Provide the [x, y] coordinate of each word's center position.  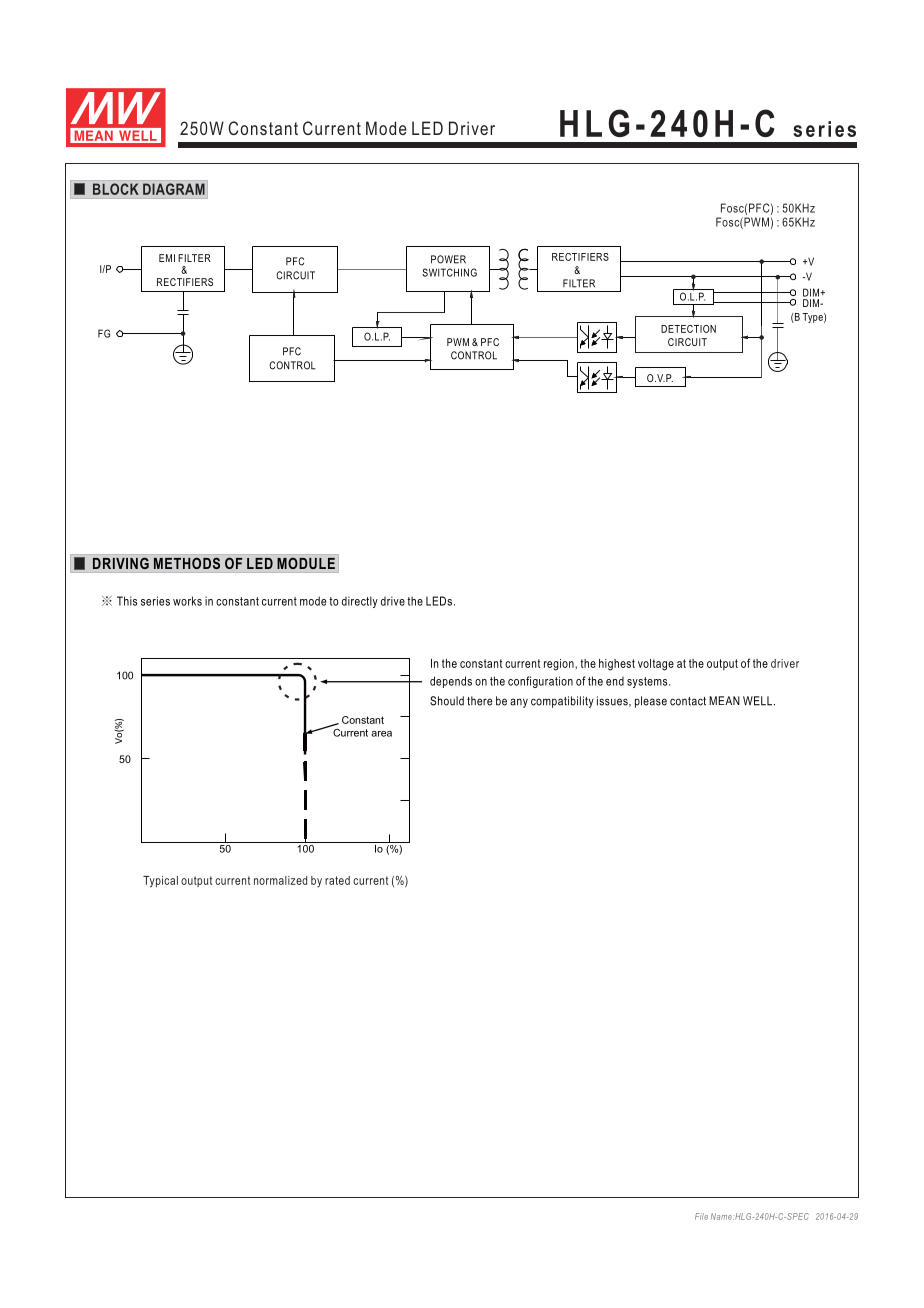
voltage [656, 665]
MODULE [306, 563]
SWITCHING [449, 272]
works [187, 601]
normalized [280, 880]
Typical [160, 882]
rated [337, 880]
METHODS [187, 563]
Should [447, 701]
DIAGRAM [174, 189]
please [651, 702]
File [701, 1216]
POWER [448, 259]
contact [688, 701]
